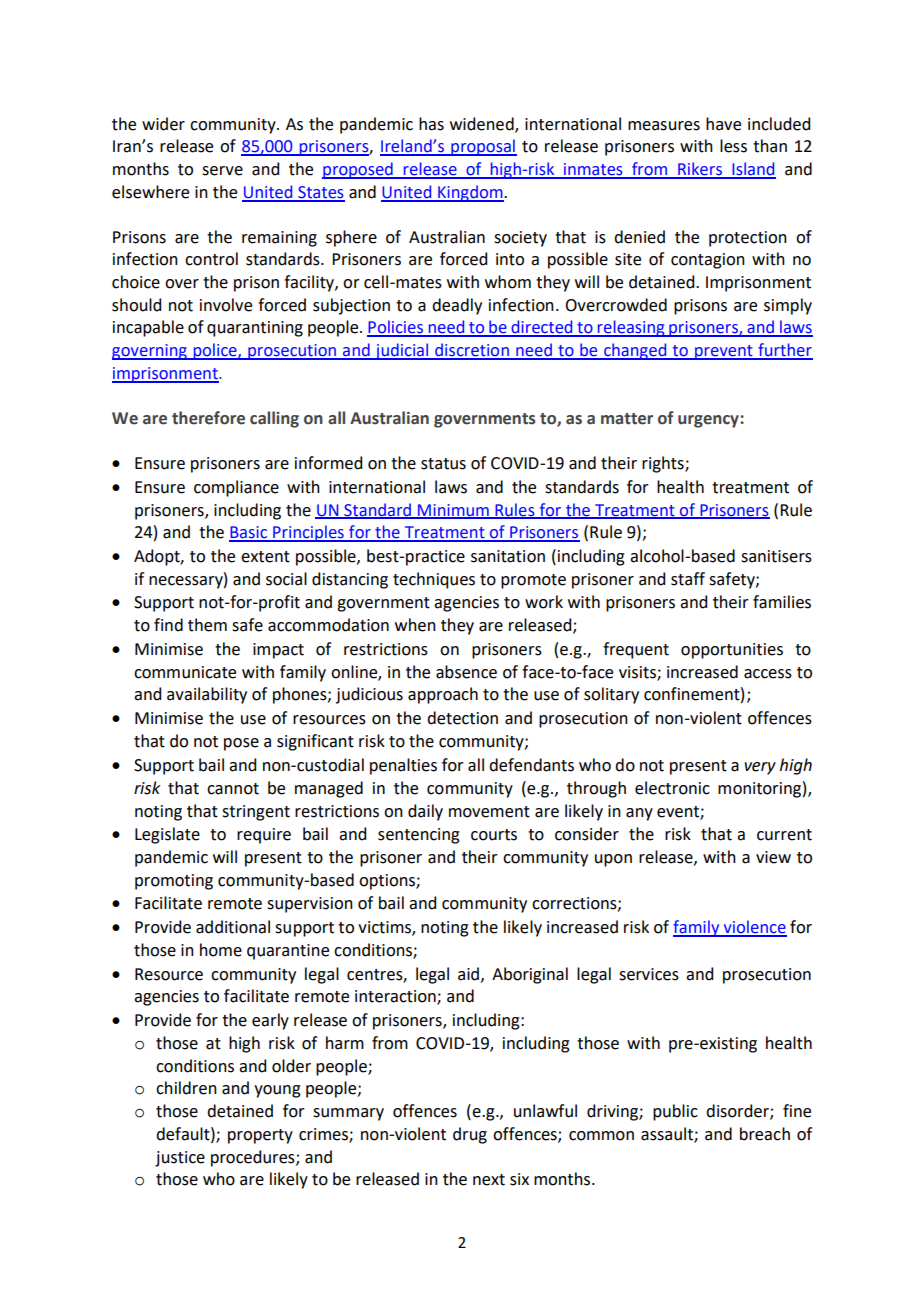 This page has height=1308, width=924. What do you see at coordinates (709, 421) in the page?
I see `urgency` at bounding box center [709, 421].
